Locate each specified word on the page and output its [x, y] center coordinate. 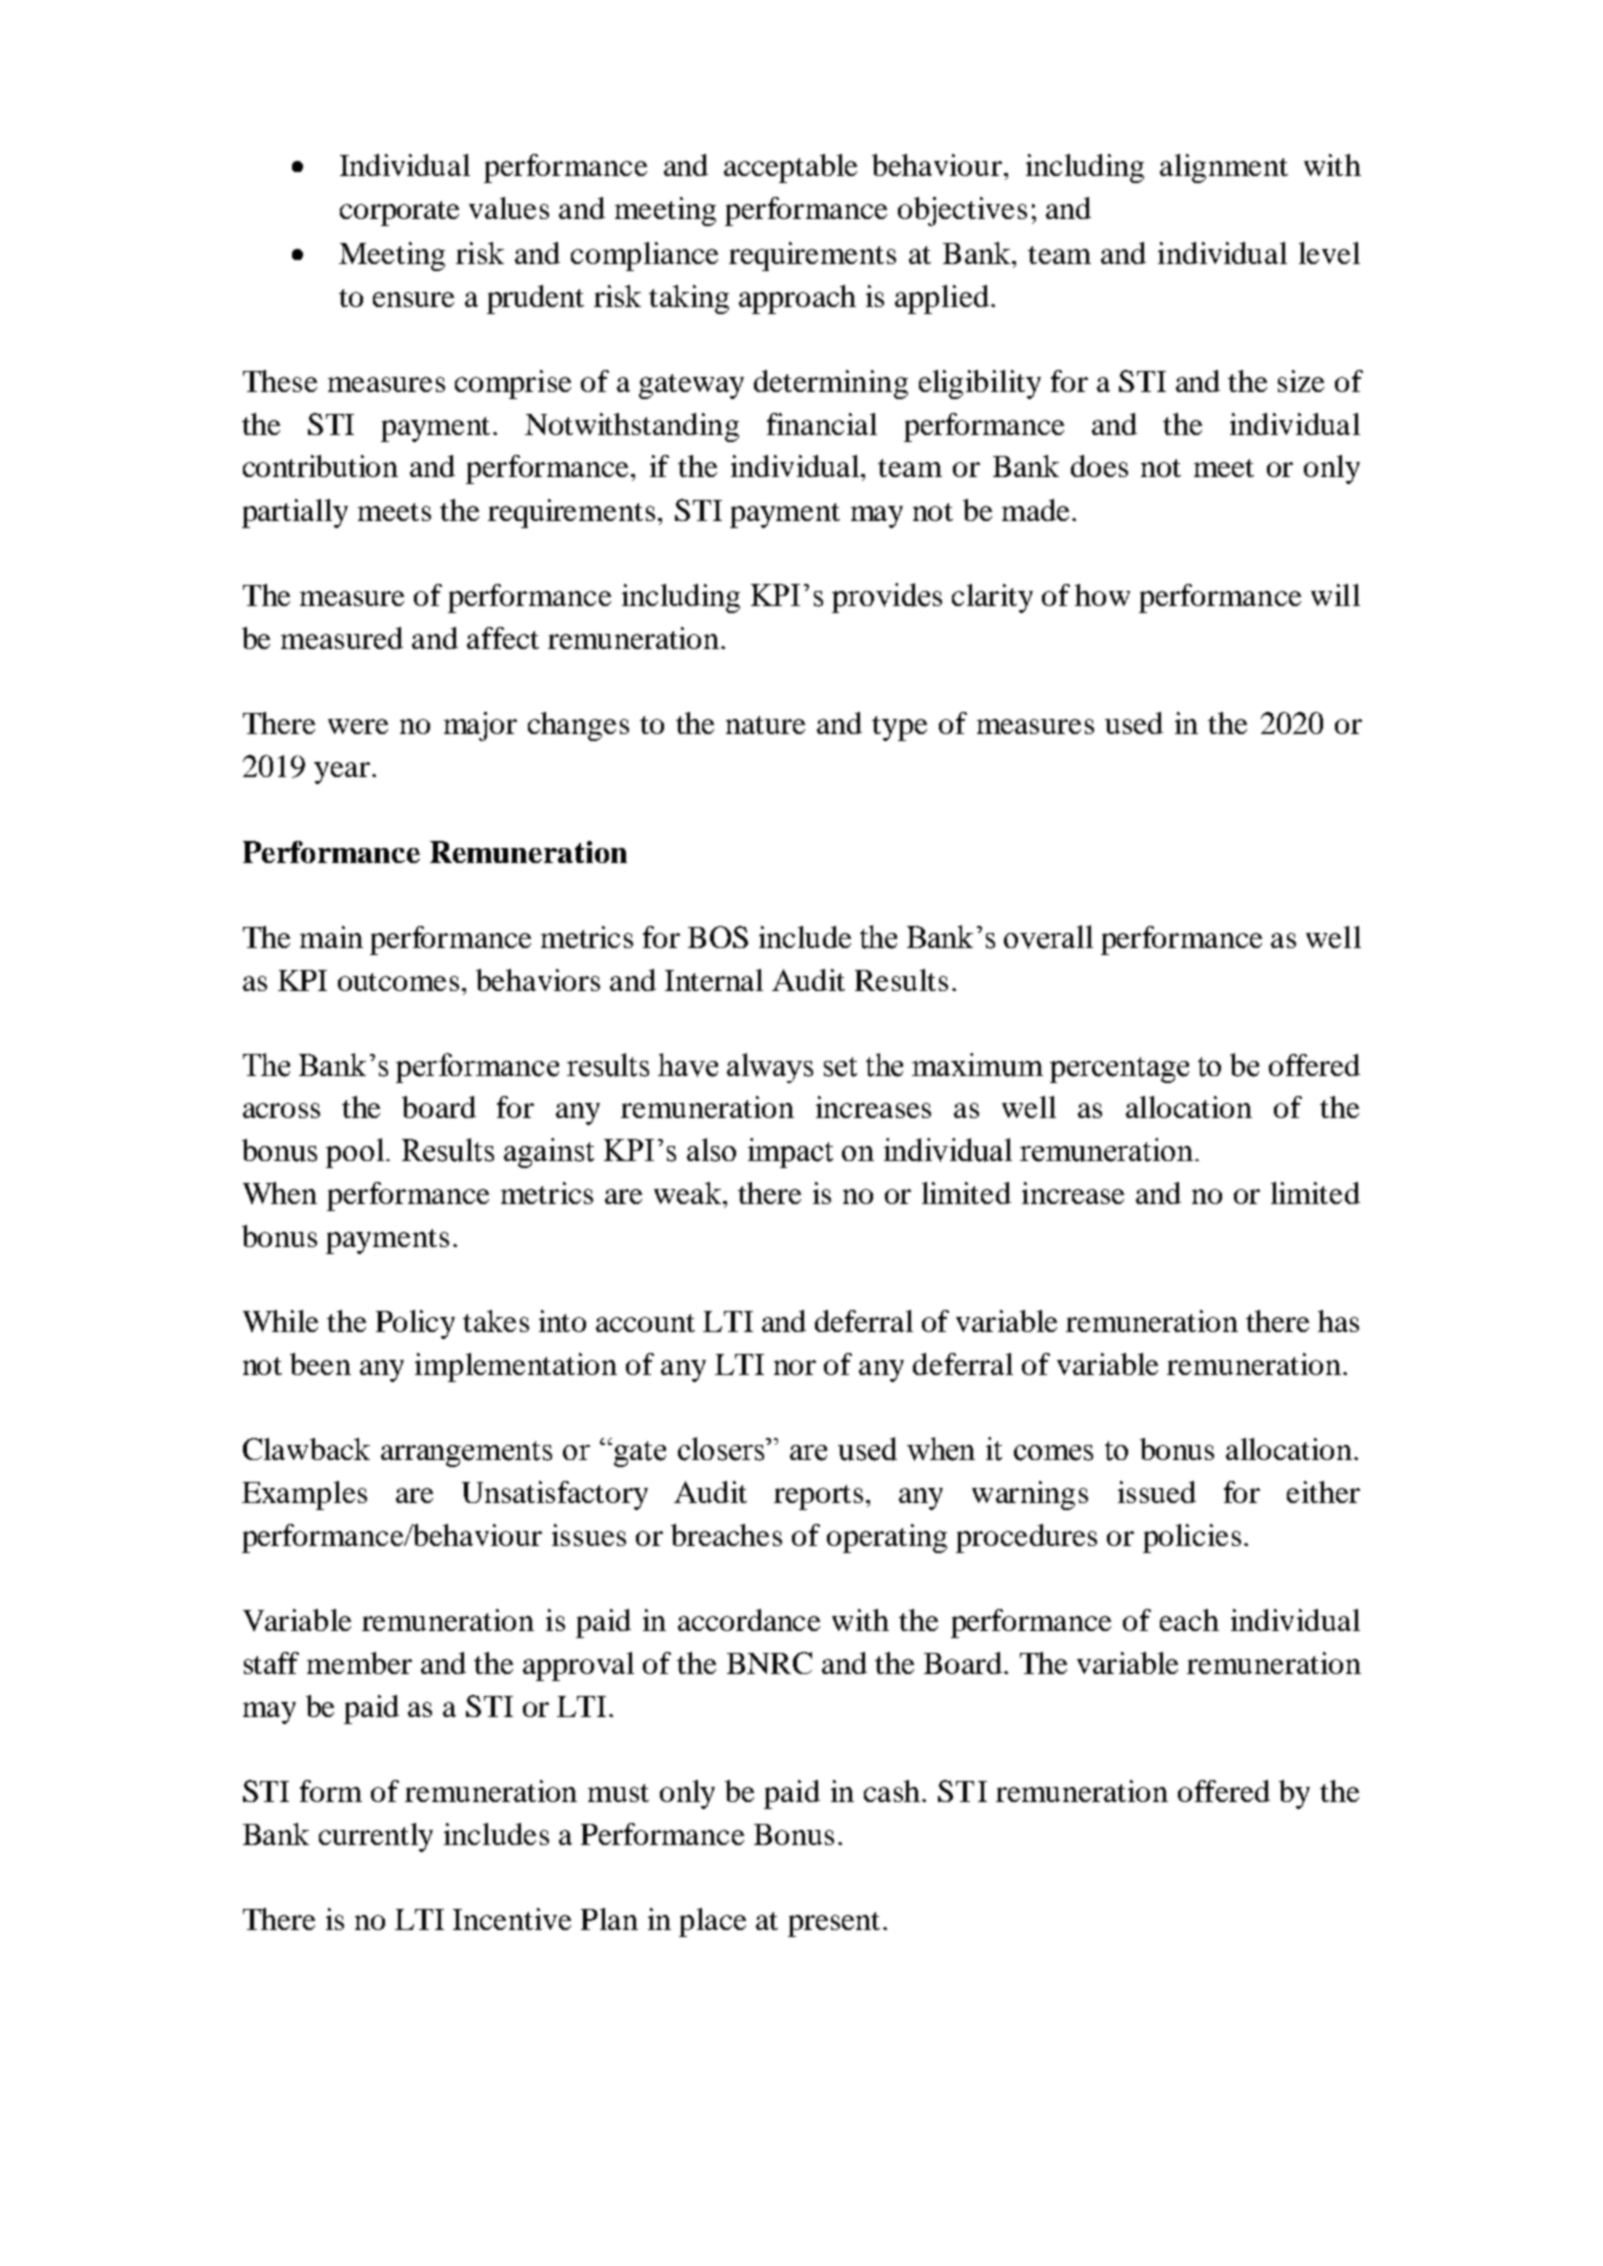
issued [1157, 1492]
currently [376, 1837]
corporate [399, 213]
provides [887, 598]
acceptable [790, 168]
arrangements [466, 1454]
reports [818, 1497]
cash [893, 1791]
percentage [1119, 1070]
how [1102, 595]
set [840, 1067]
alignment [1224, 168]
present [834, 1924]
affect [503, 638]
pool [356, 1153]
